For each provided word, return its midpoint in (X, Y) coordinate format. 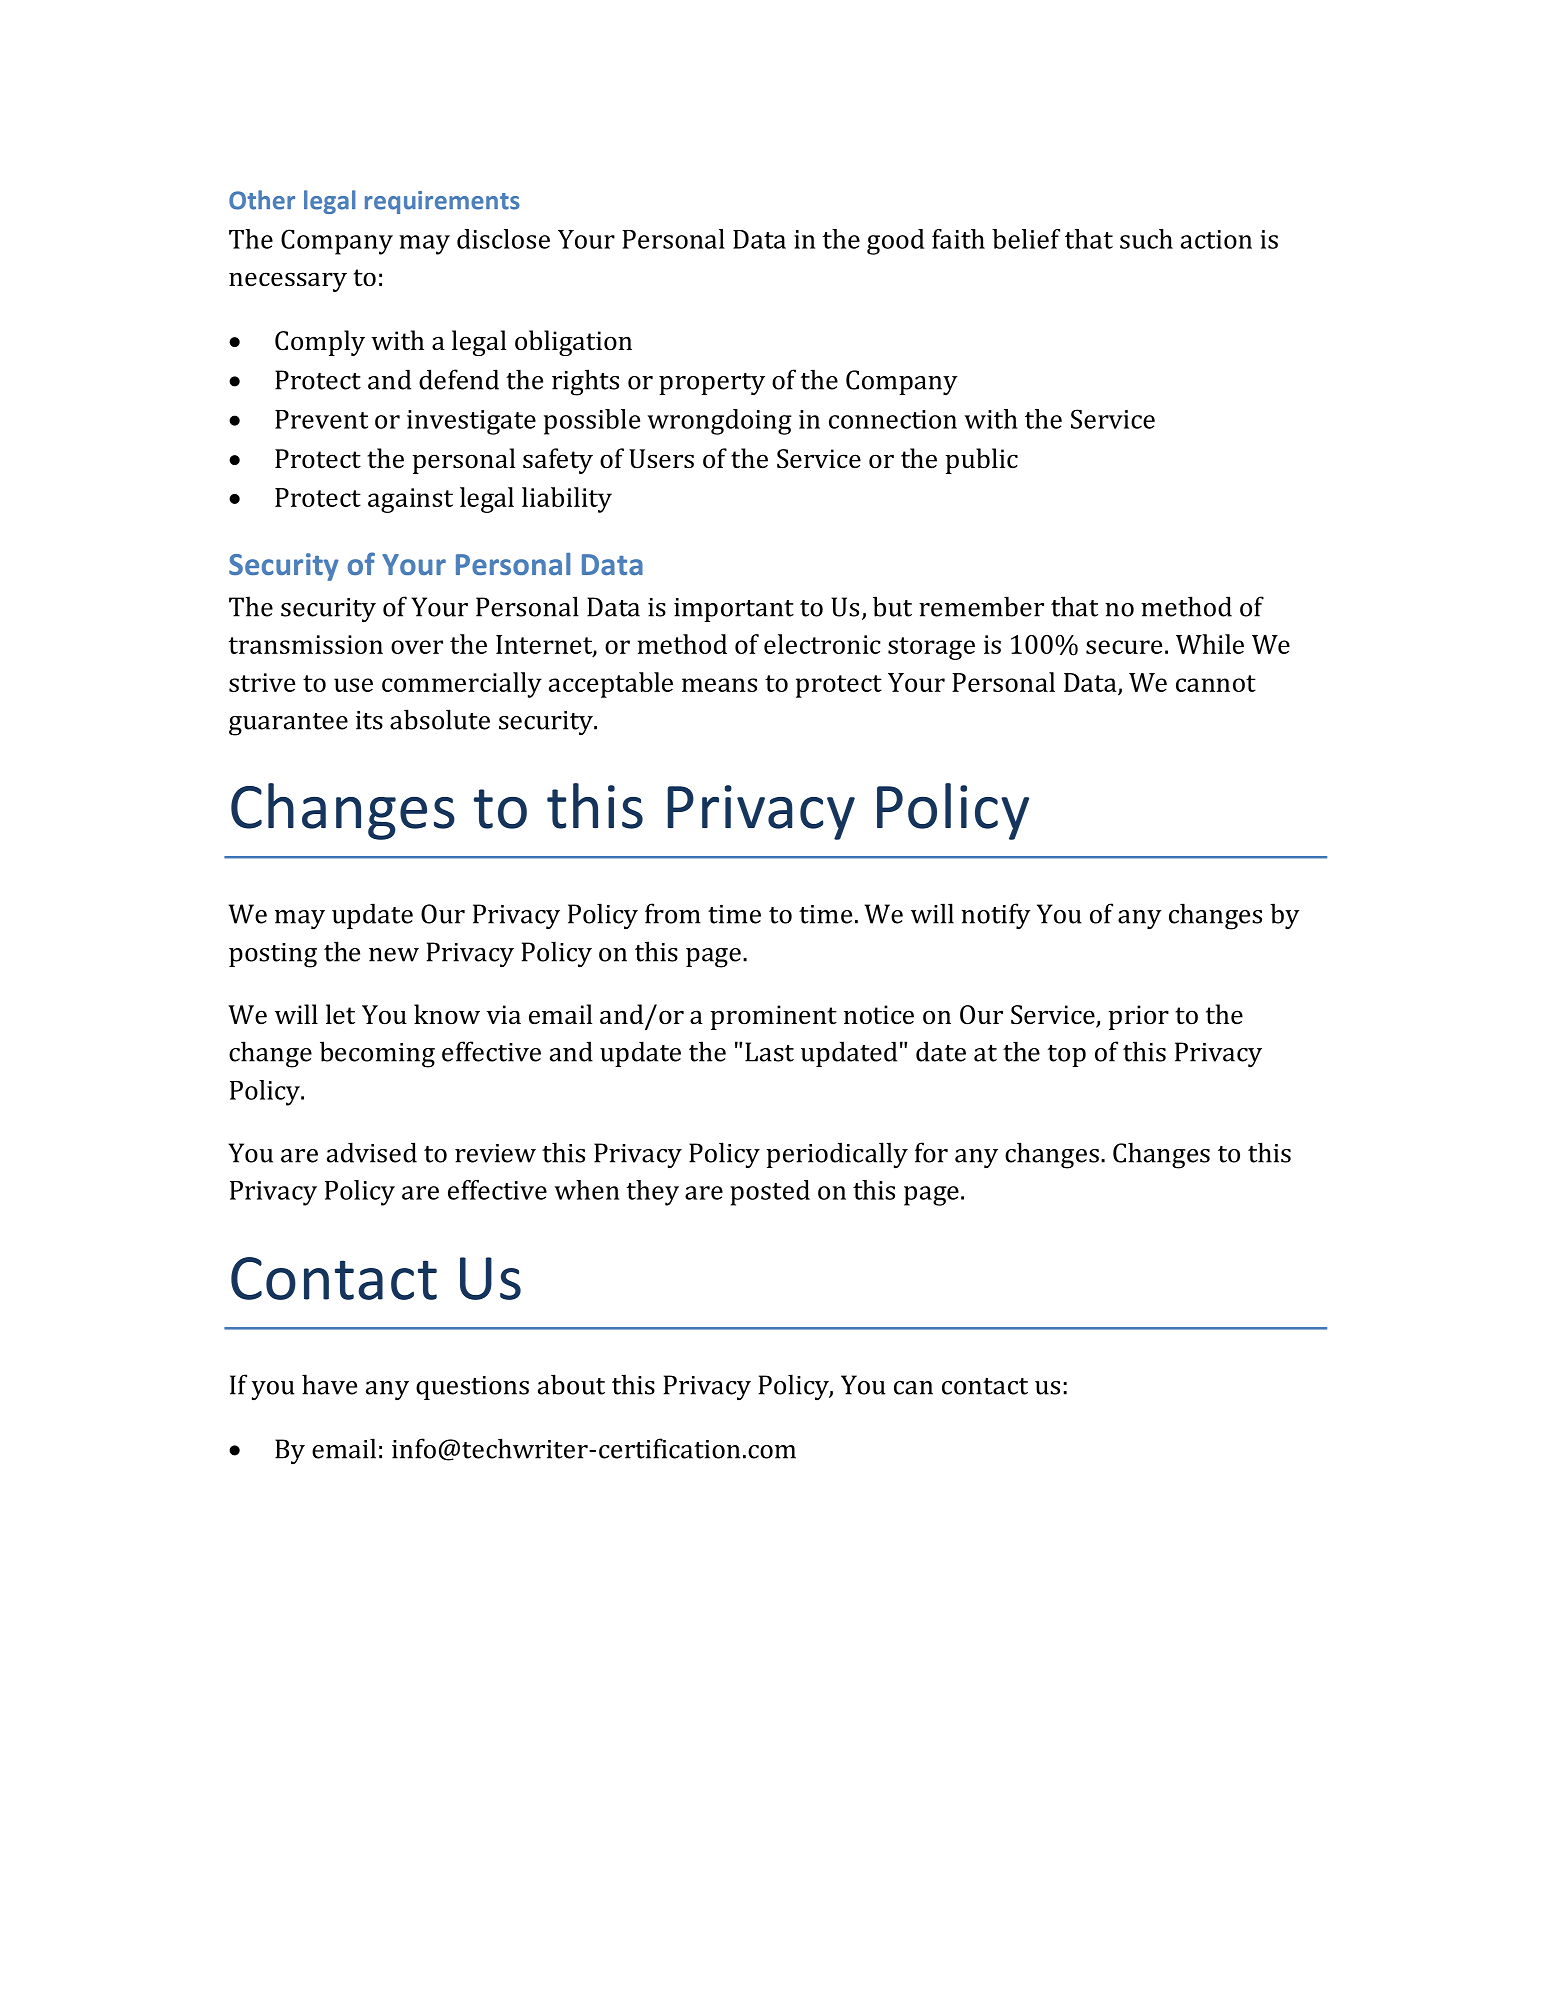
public (982, 461)
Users (661, 459)
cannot (1216, 683)
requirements (442, 202)
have (329, 1384)
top (1067, 1056)
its (369, 720)
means (719, 685)
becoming (377, 1054)
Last (769, 1052)
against (410, 500)
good (895, 242)
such (1146, 239)
